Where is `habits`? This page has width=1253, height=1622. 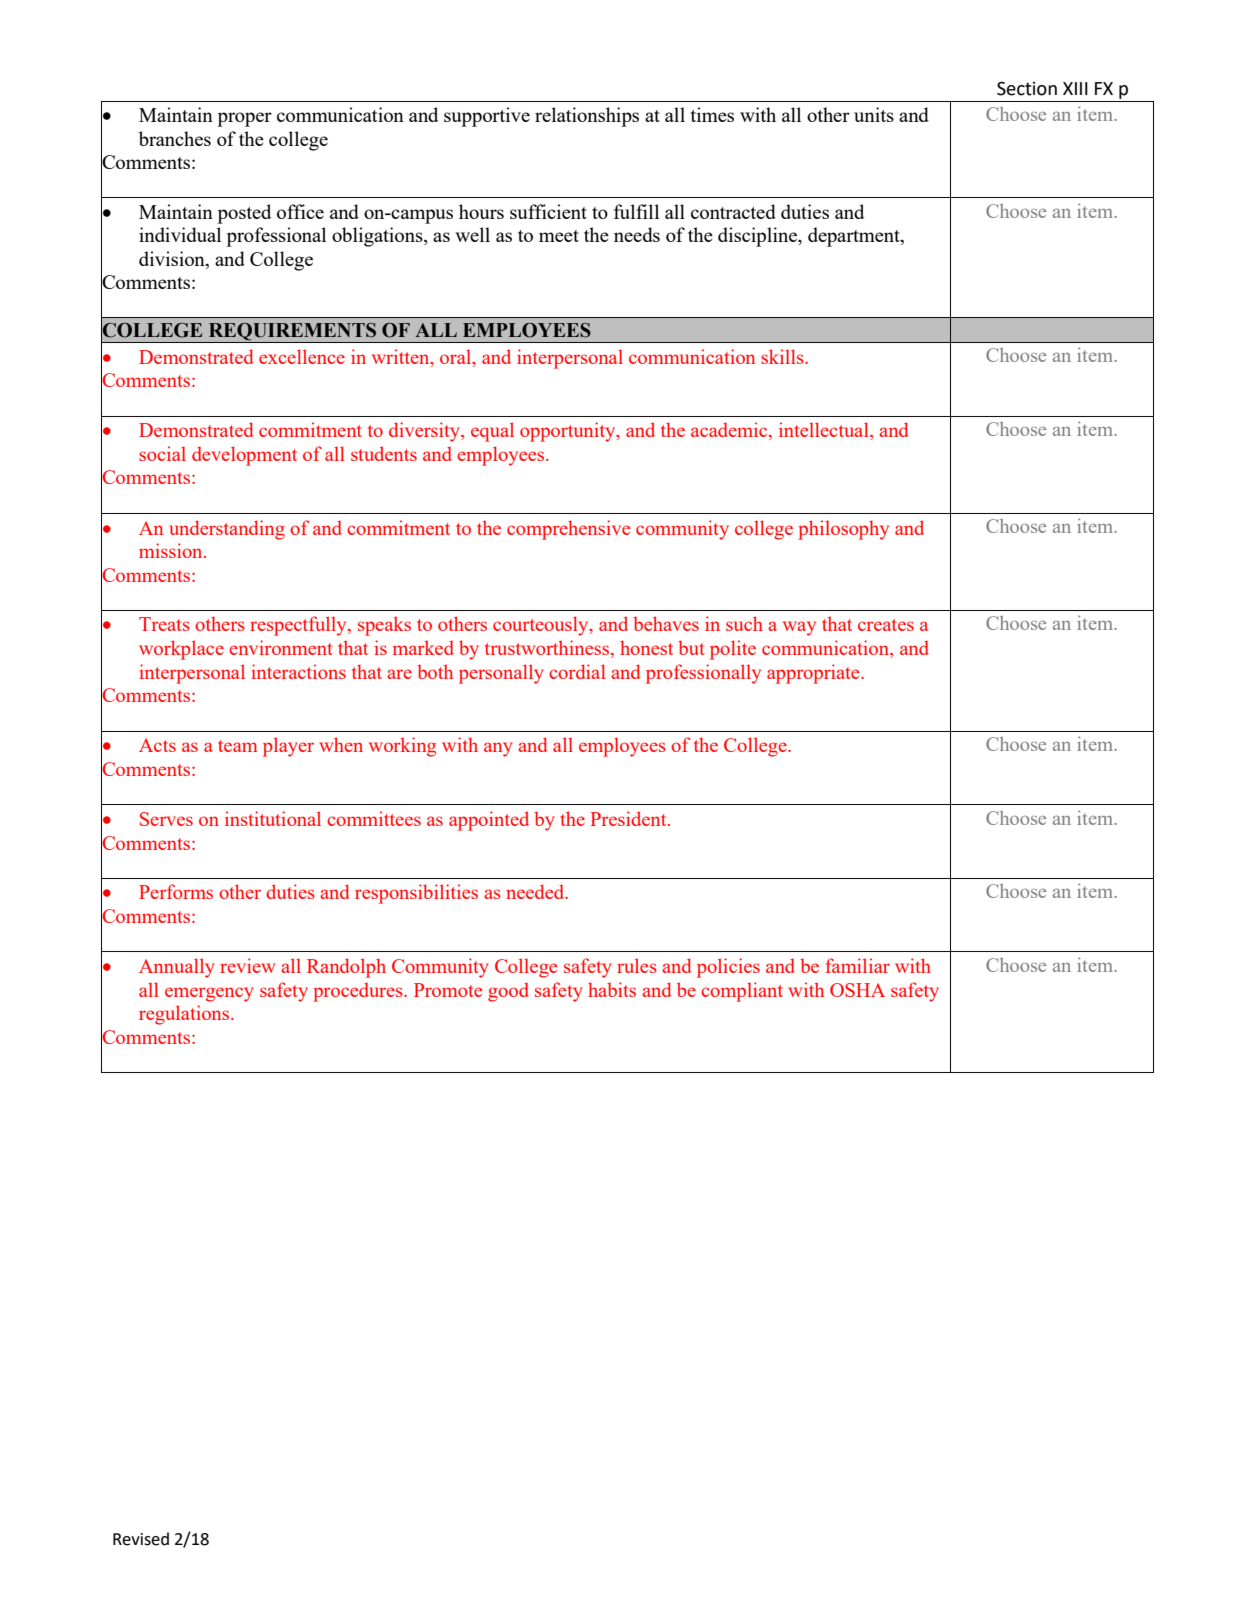
habits is located at coordinates (612, 989).
